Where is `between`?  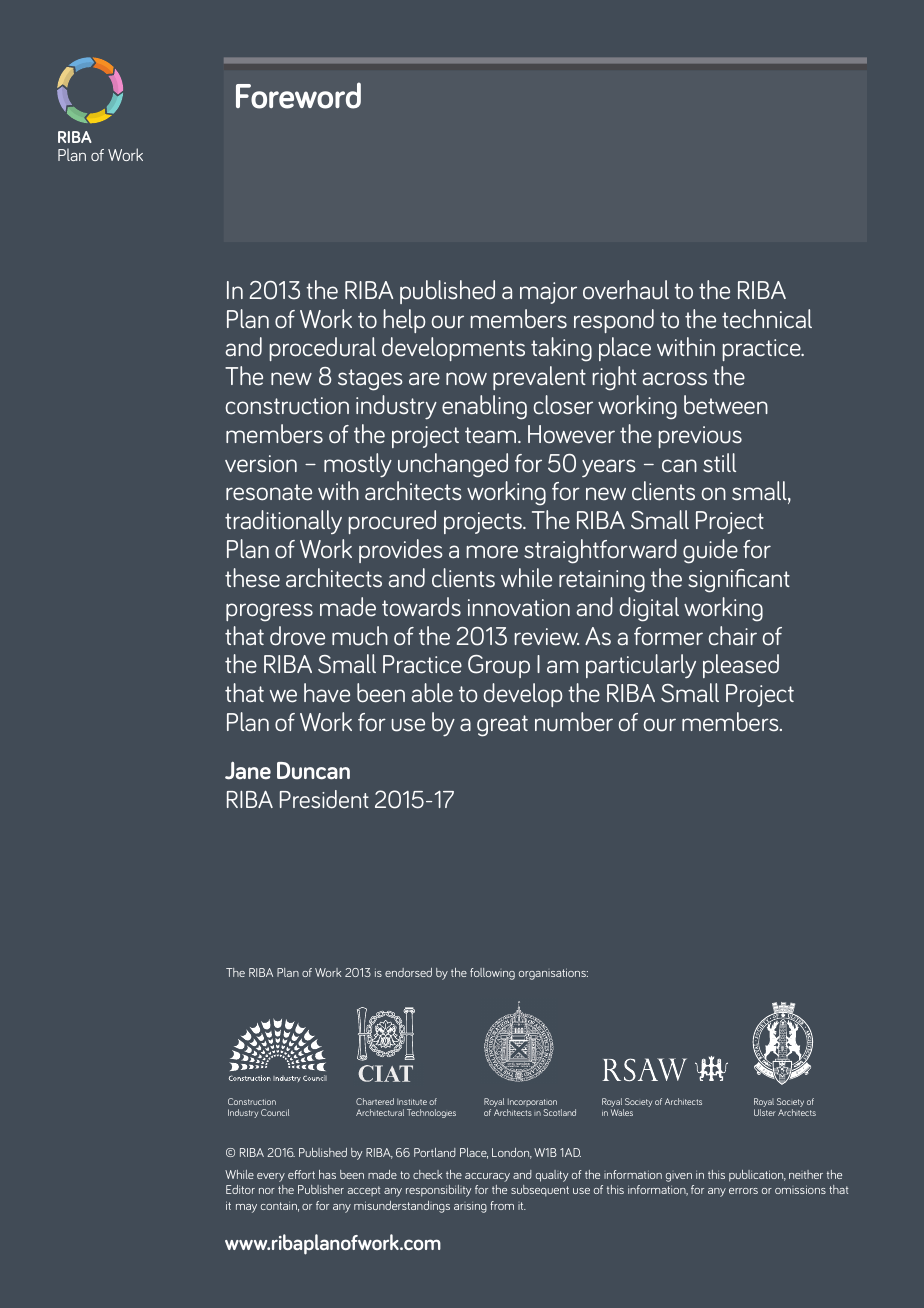 between is located at coordinates (726, 405).
